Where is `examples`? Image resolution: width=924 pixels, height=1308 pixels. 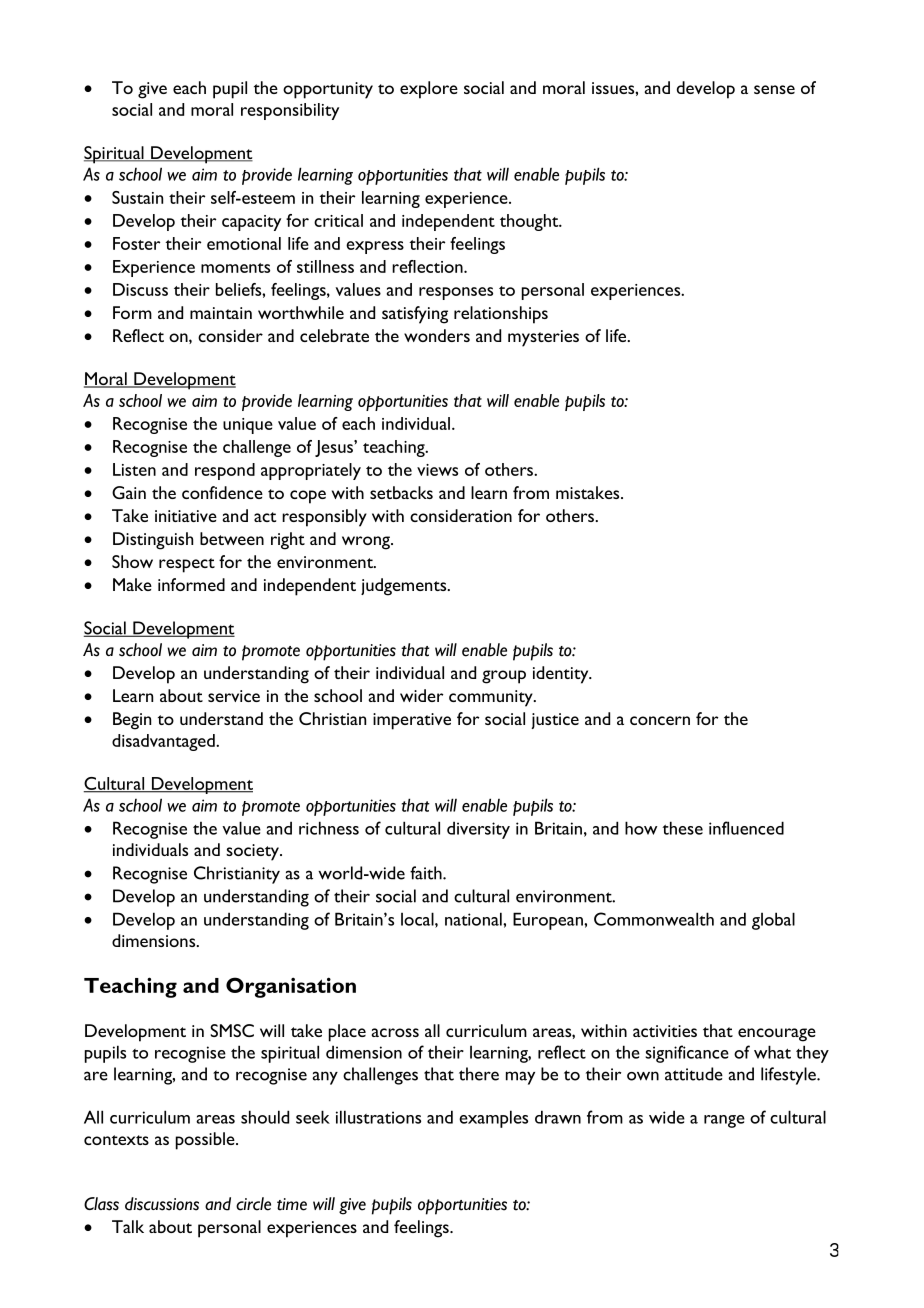 examples is located at coordinates (493, 1119).
